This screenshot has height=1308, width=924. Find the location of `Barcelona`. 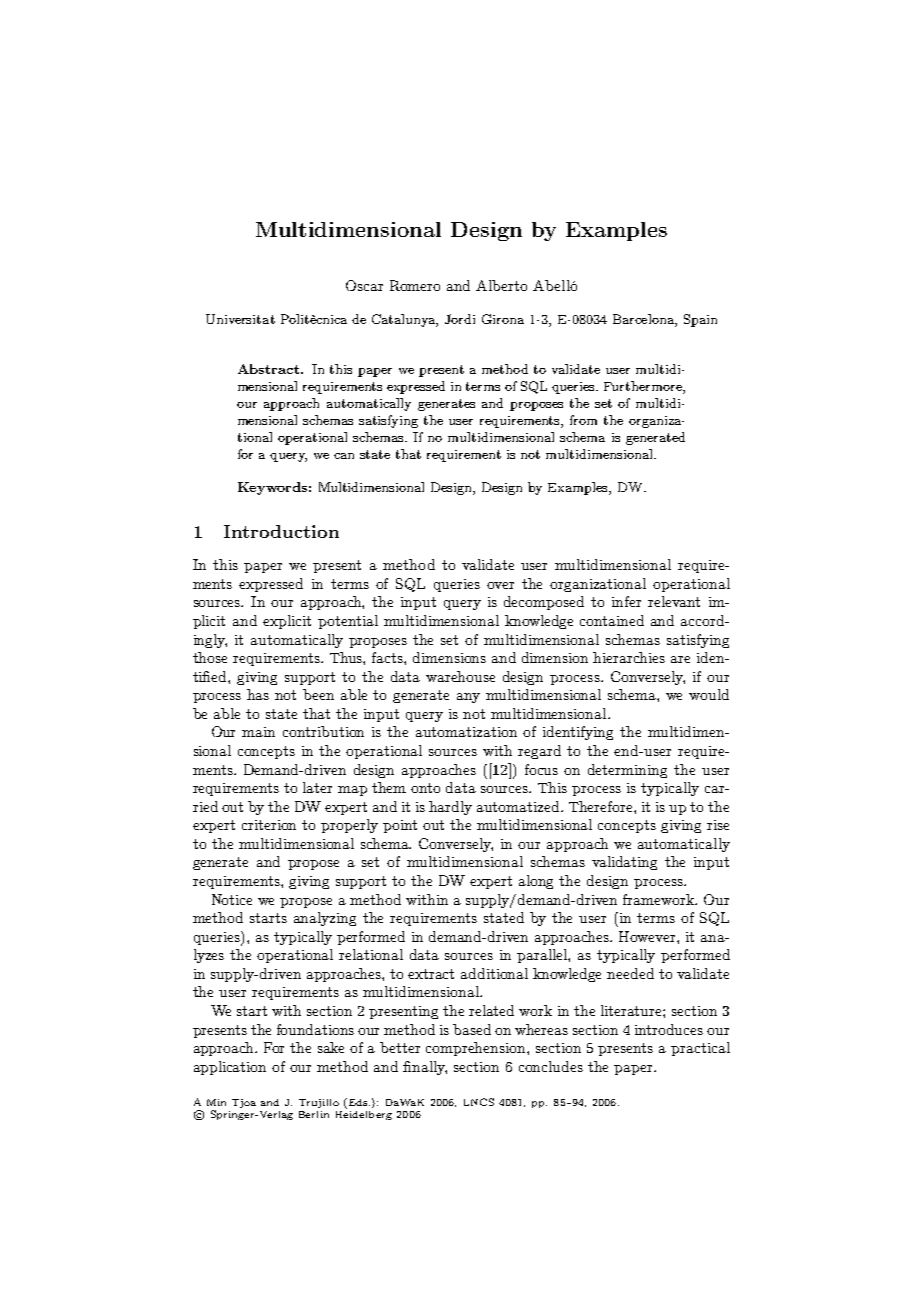

Barcelona is located at coordinates (644, 319).
